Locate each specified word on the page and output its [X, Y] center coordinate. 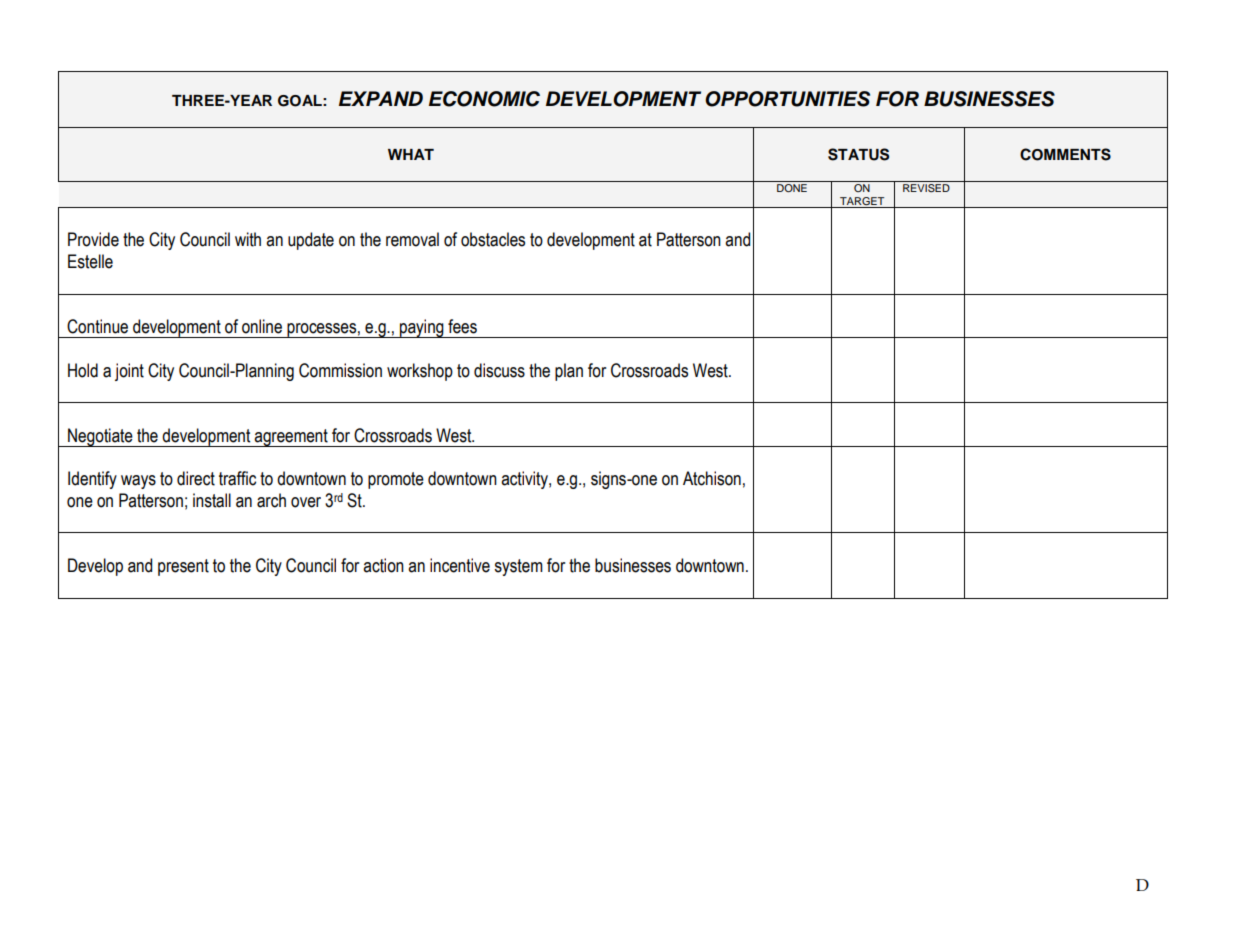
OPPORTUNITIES [787, 99]
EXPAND [381, 98]
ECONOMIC [484, 99]
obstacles [493, 239]
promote [396, 480]
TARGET [862, 201]
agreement [291, 438]
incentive [460, 565]
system [518, 567]
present [183, 567]
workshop [420, 372]
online [262, 326]
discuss [499, 370]
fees [462, 326]
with [248, 239]
